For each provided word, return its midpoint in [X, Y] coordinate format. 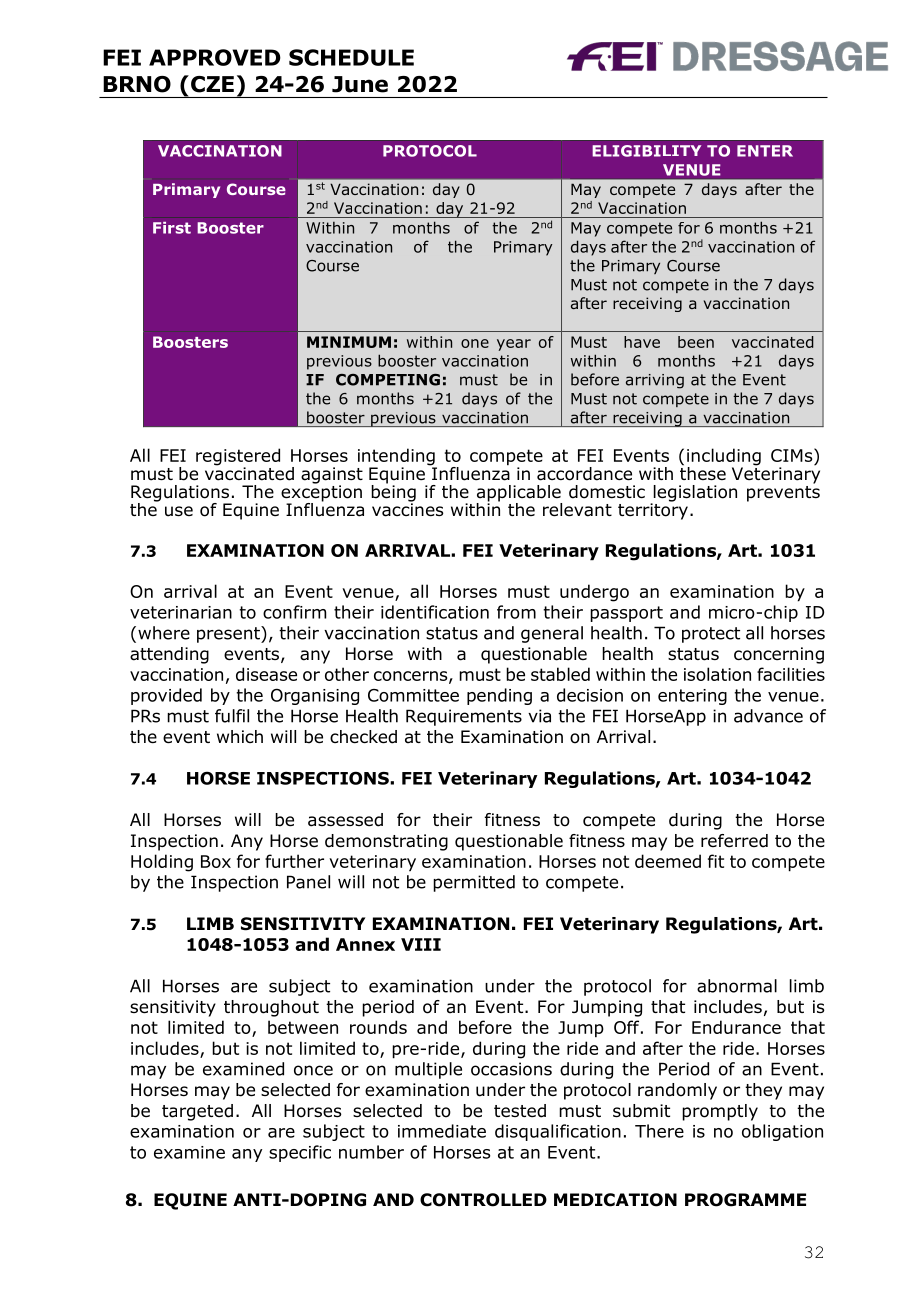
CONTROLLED [483, 1200]
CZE [212, 84]
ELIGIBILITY [646, 151]
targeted [197, 1112]
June [360, 84]
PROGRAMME [745, 1200]
